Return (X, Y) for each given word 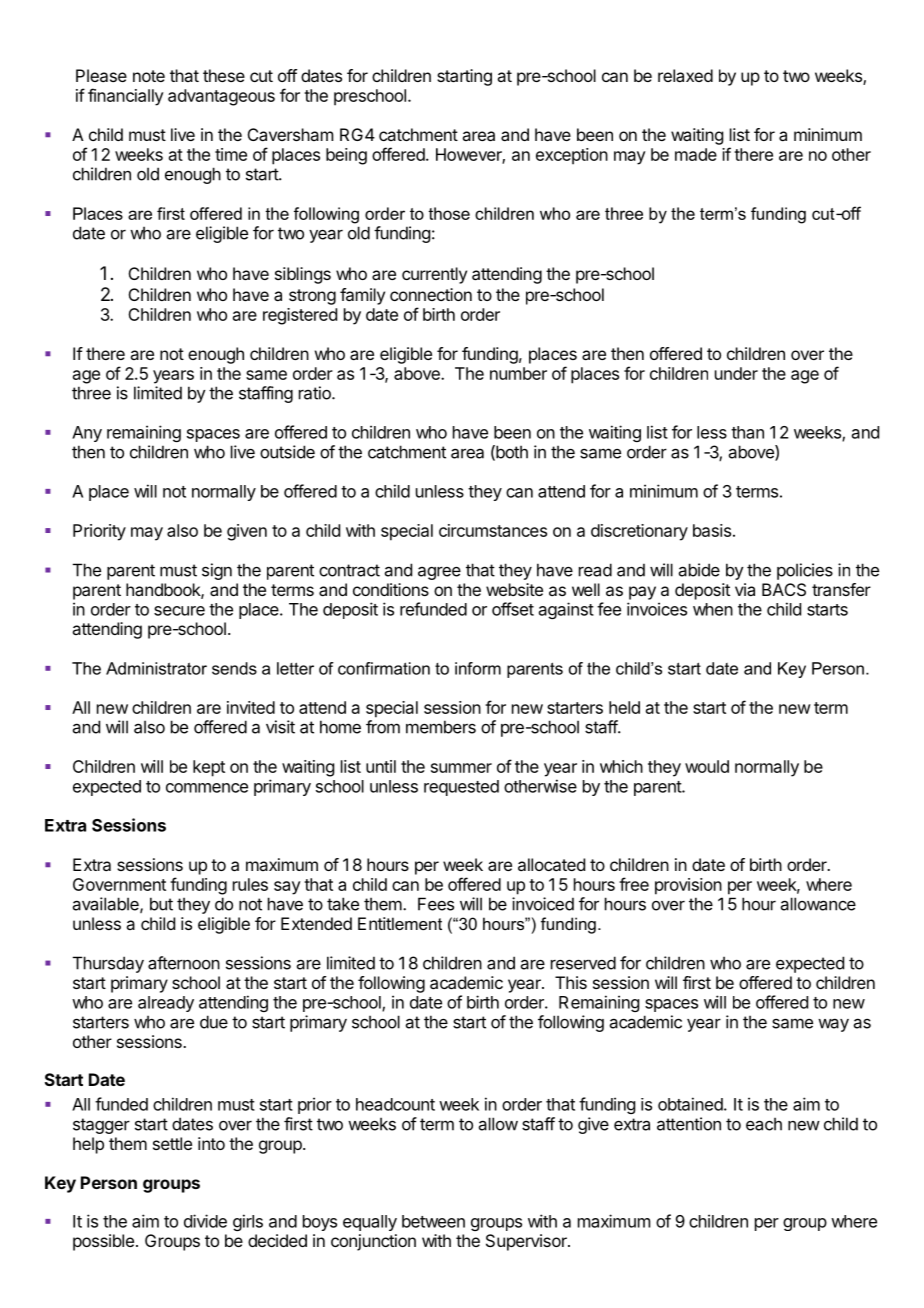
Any (87, 434)
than (747, 432)
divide (205, 1221)
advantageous (221, 97)
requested (461, 788)
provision (688, 886)
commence (207, 788)
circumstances (493, 530)
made (696, 154)
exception (572, 156)
